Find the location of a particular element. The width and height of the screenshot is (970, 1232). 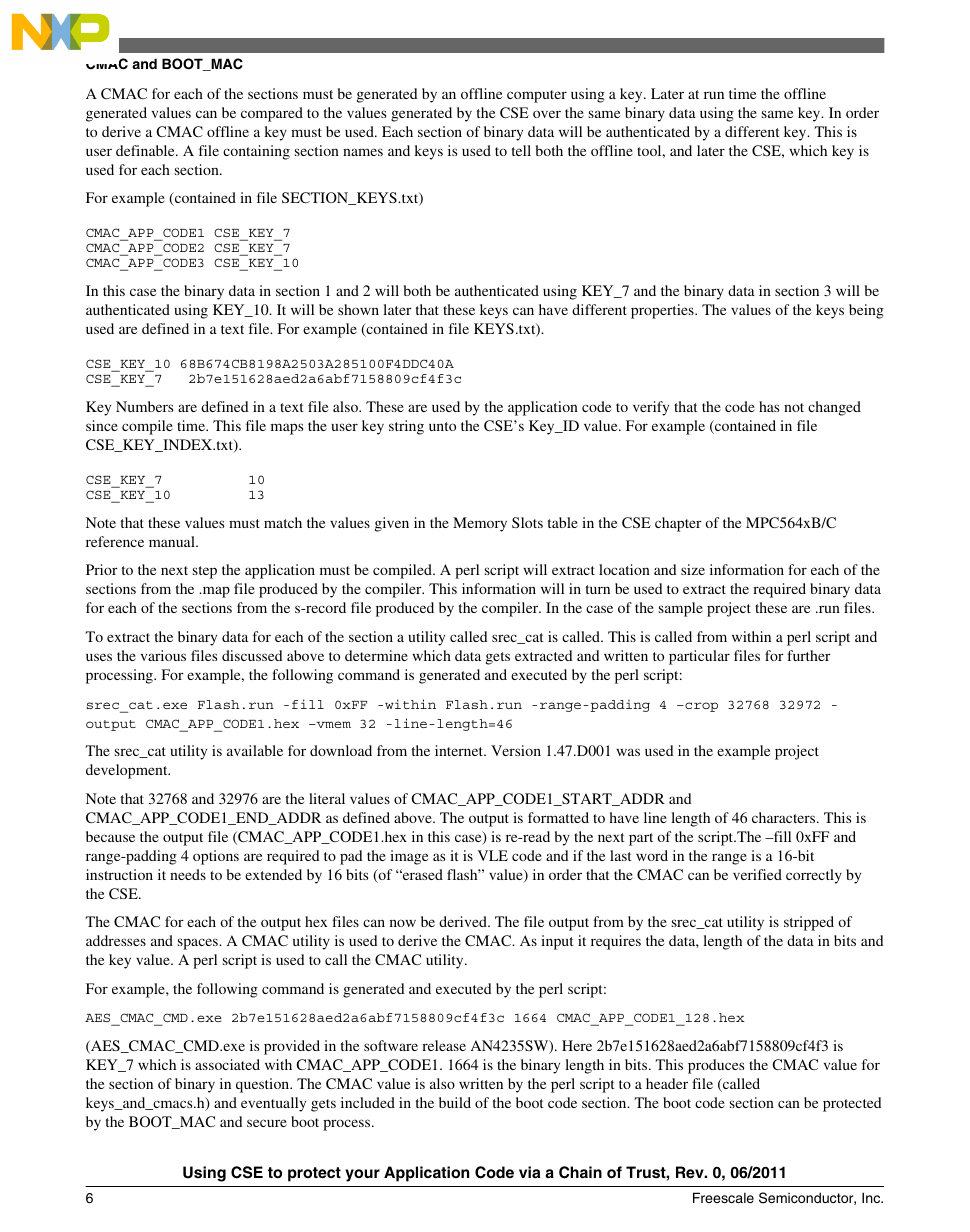

VLE is located at coordinates (493, 855).
